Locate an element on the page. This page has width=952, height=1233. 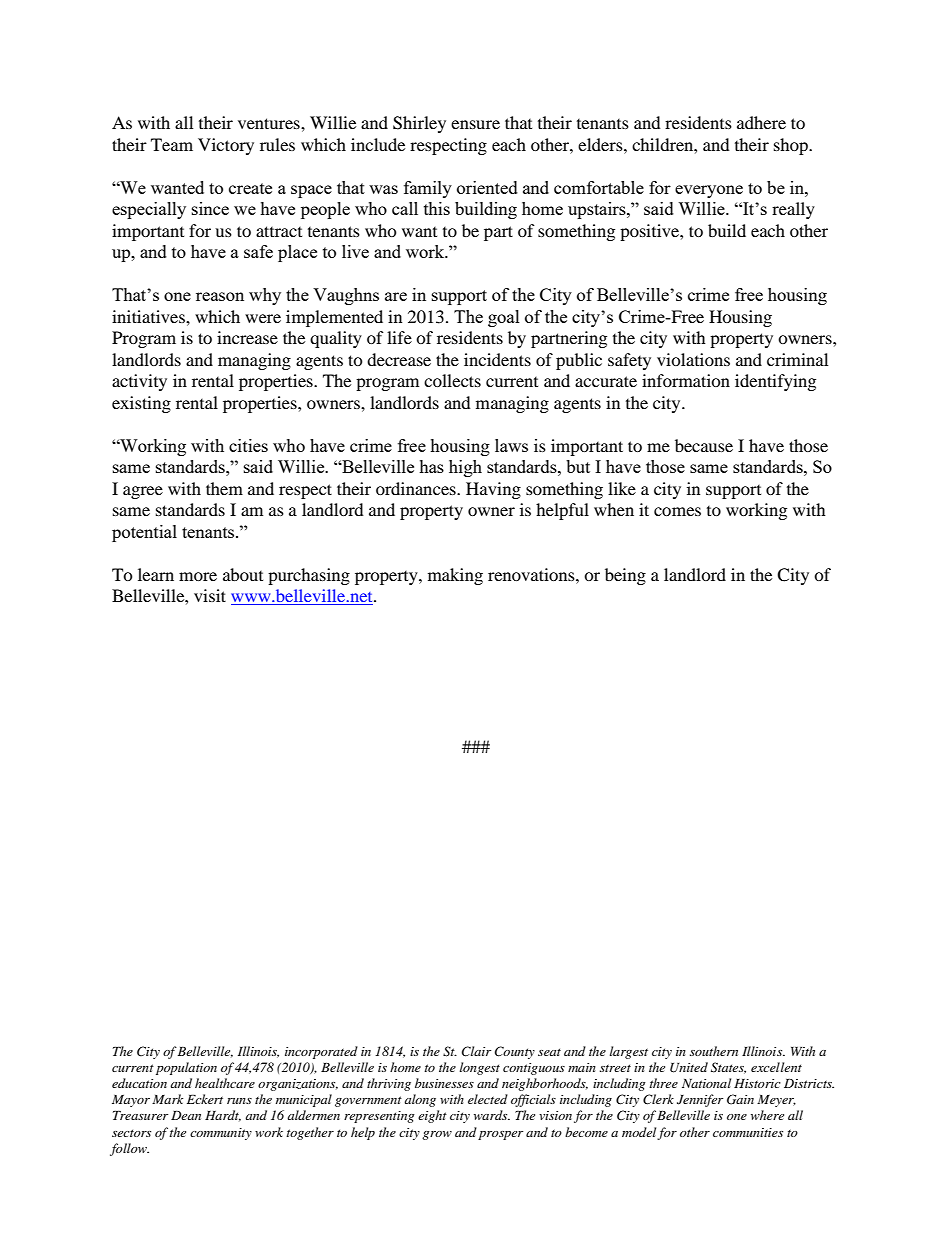
making is located at coordinates (455, 576).
